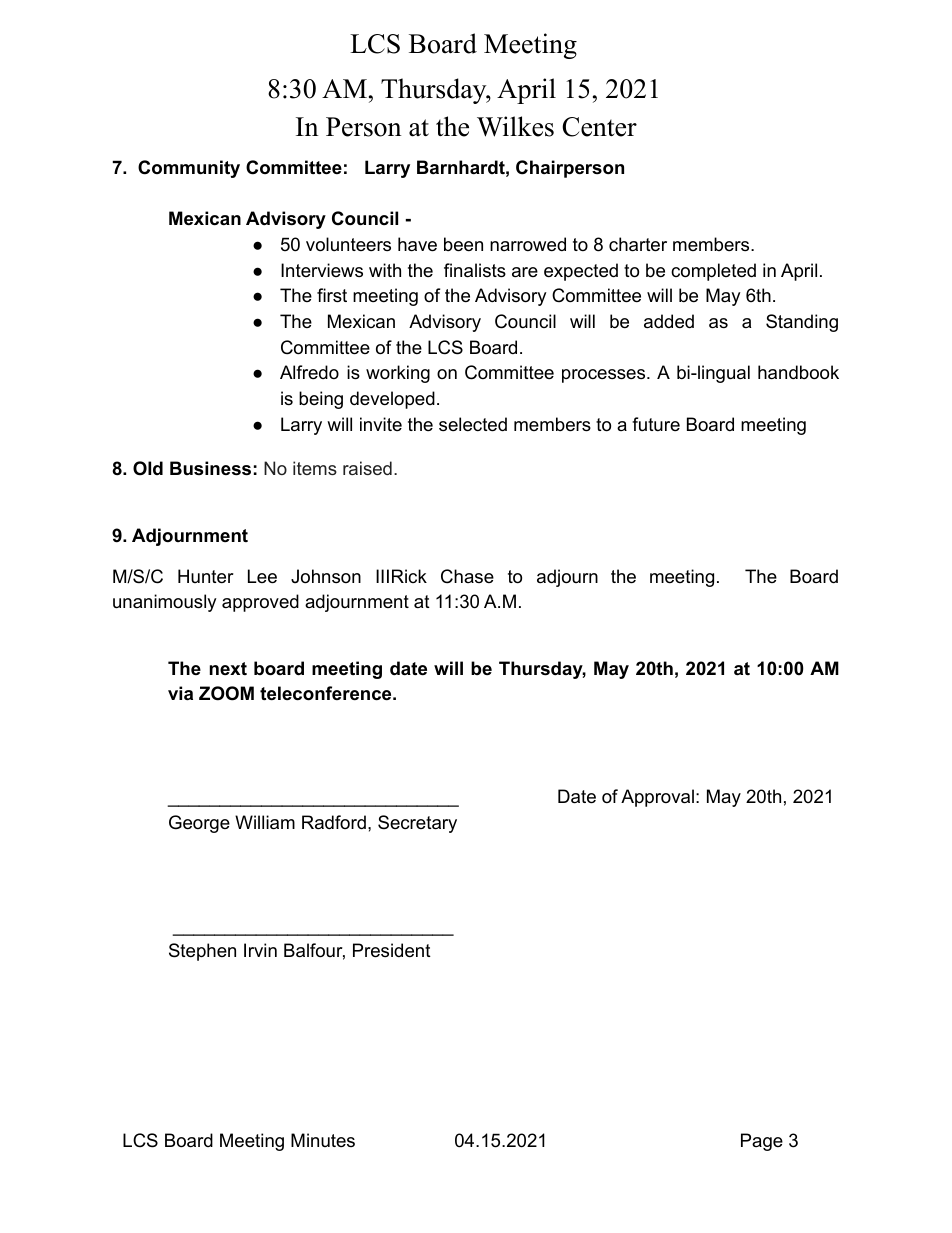 Image resolution: width=952 pixels, height=1233 pixels. What do you see at coordinates (599, 127) in the image?
I see `Center` at bounding box center [599, 127].
